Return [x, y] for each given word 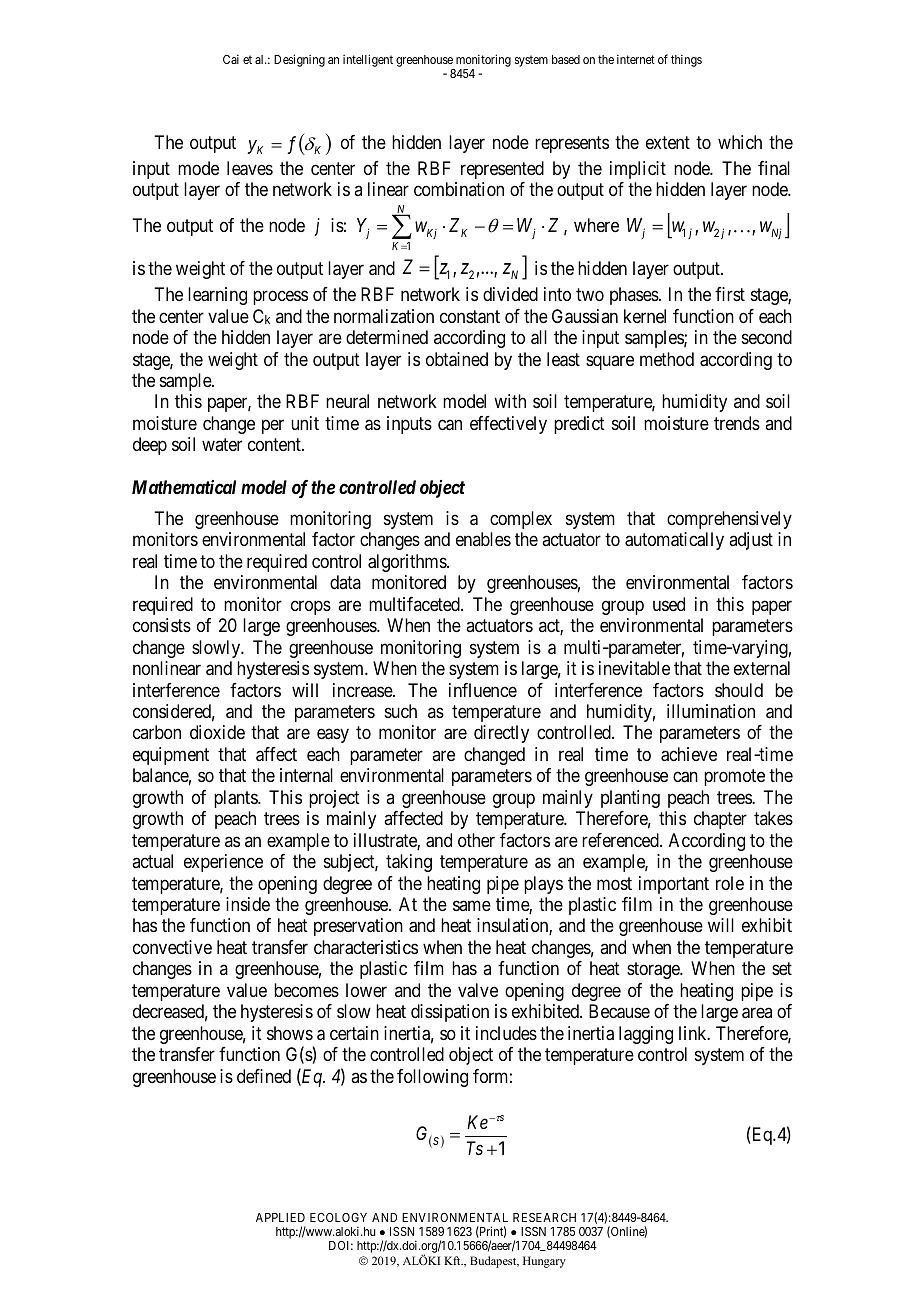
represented [502, 170]
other [476, 840]
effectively [508, 425]
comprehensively [729, 520]
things [686, 60]
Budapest [494, 1262]
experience [223, 863]
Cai [231, 59]
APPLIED [280, 1217]
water [222, 445]
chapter [720, 820]
